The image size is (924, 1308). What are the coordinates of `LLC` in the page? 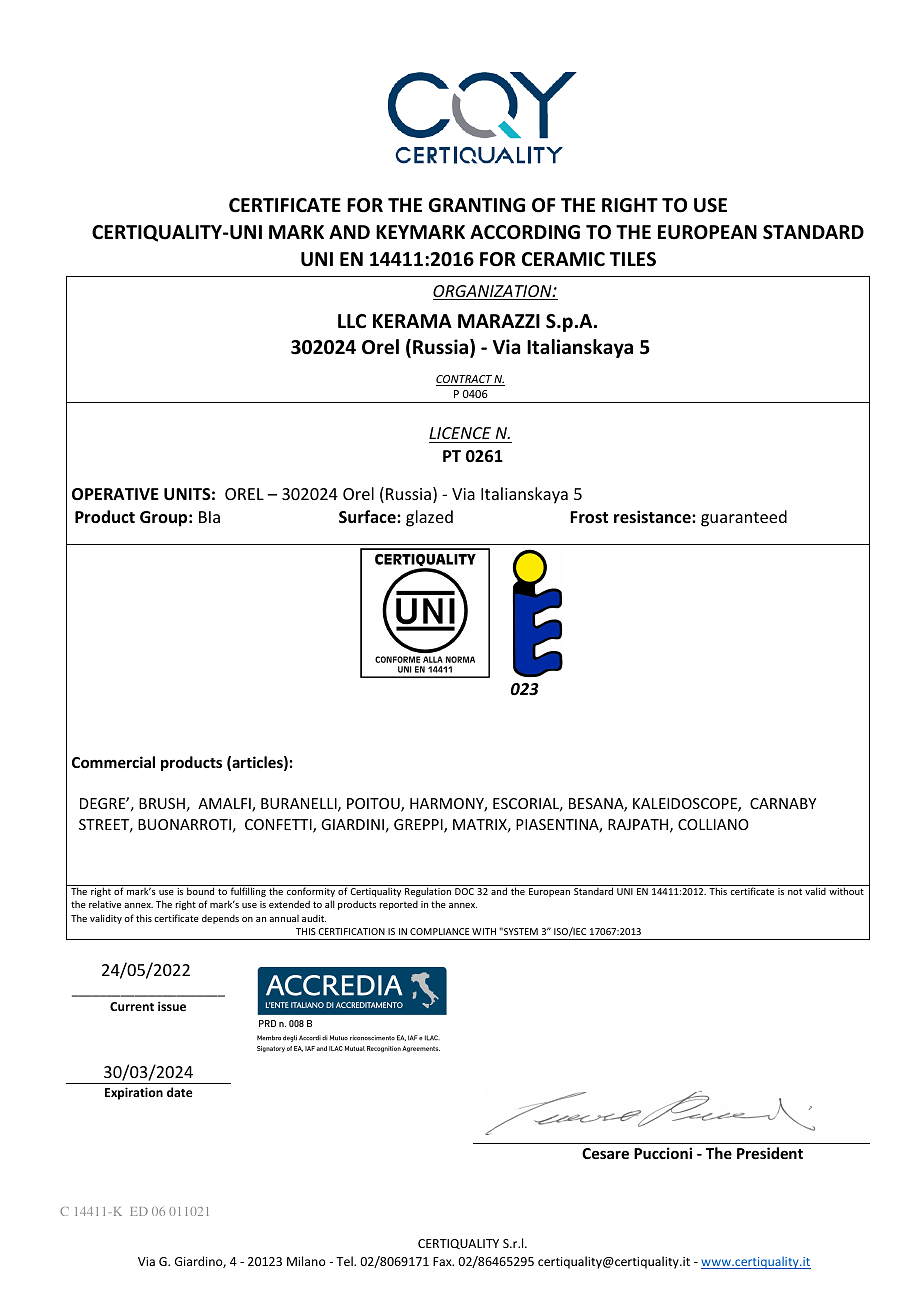 It's located at (352, 321).
